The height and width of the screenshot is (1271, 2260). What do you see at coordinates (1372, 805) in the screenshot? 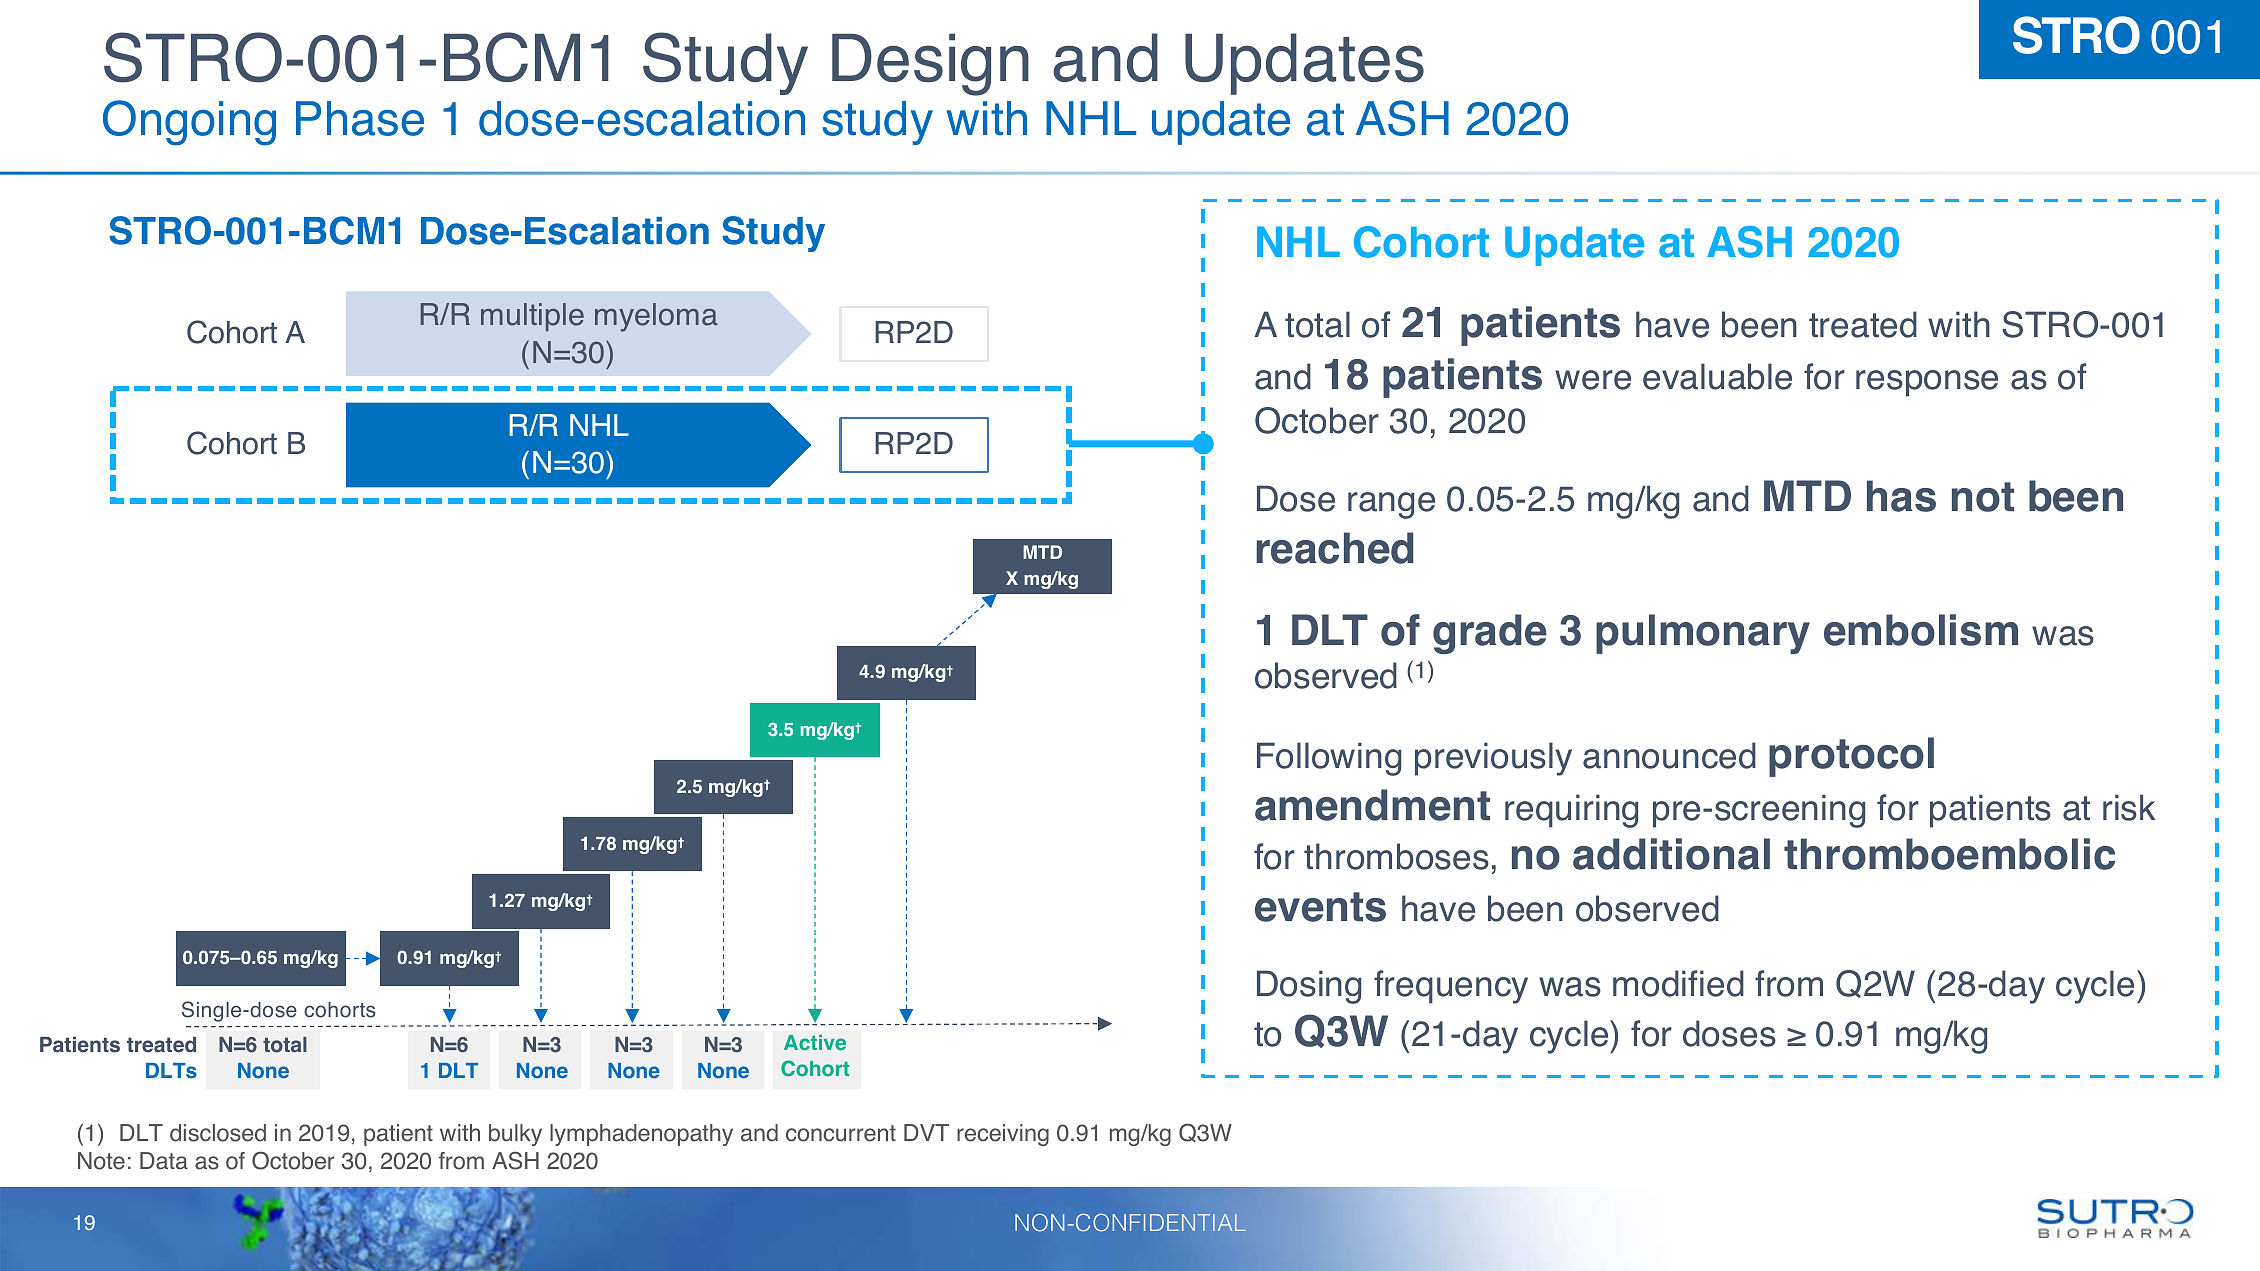
I see `amendment` at bounding box center [1372, 805].
